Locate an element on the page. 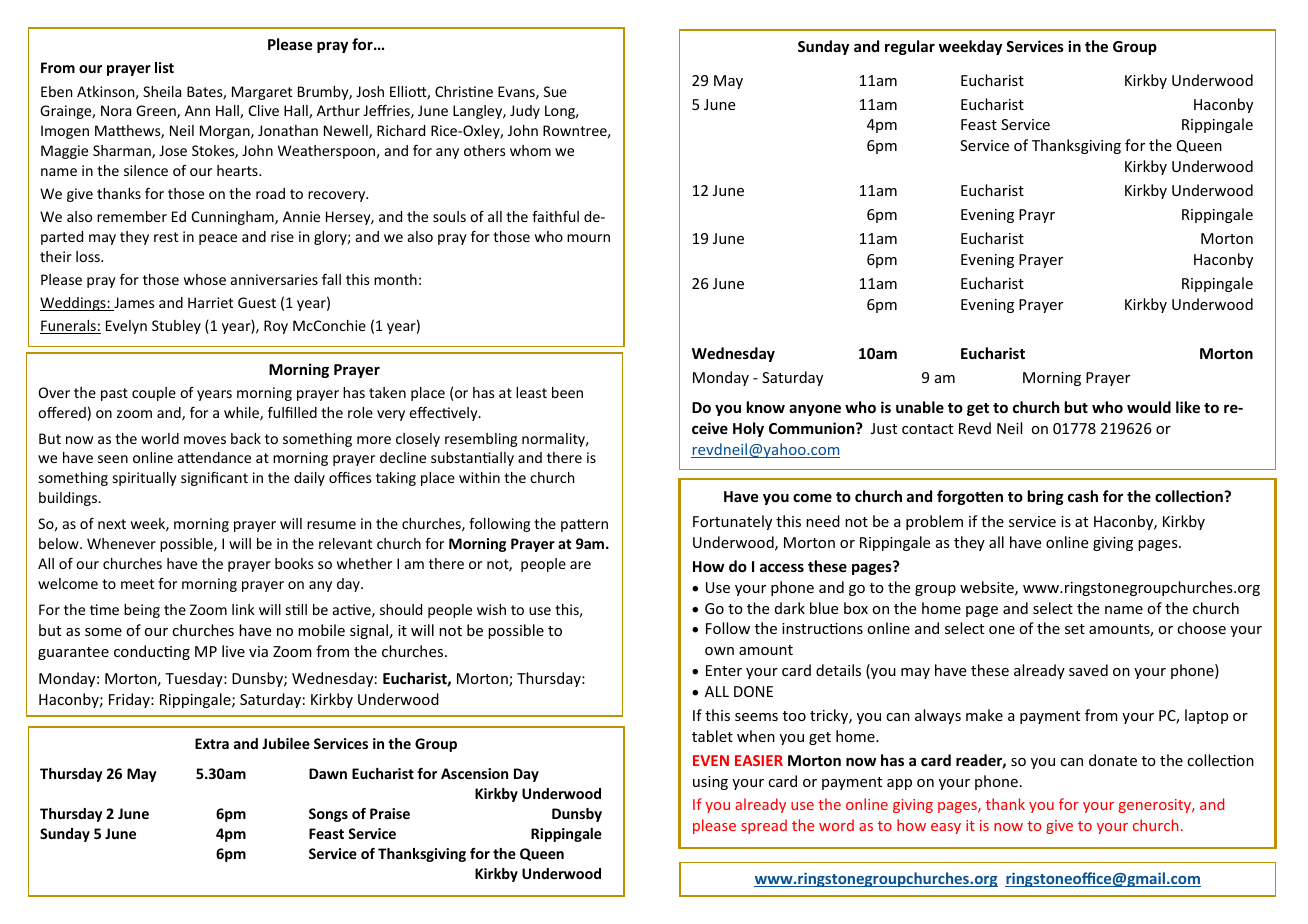 The image size is (1308, 924). donate is located at coordinates (1113, 760).
